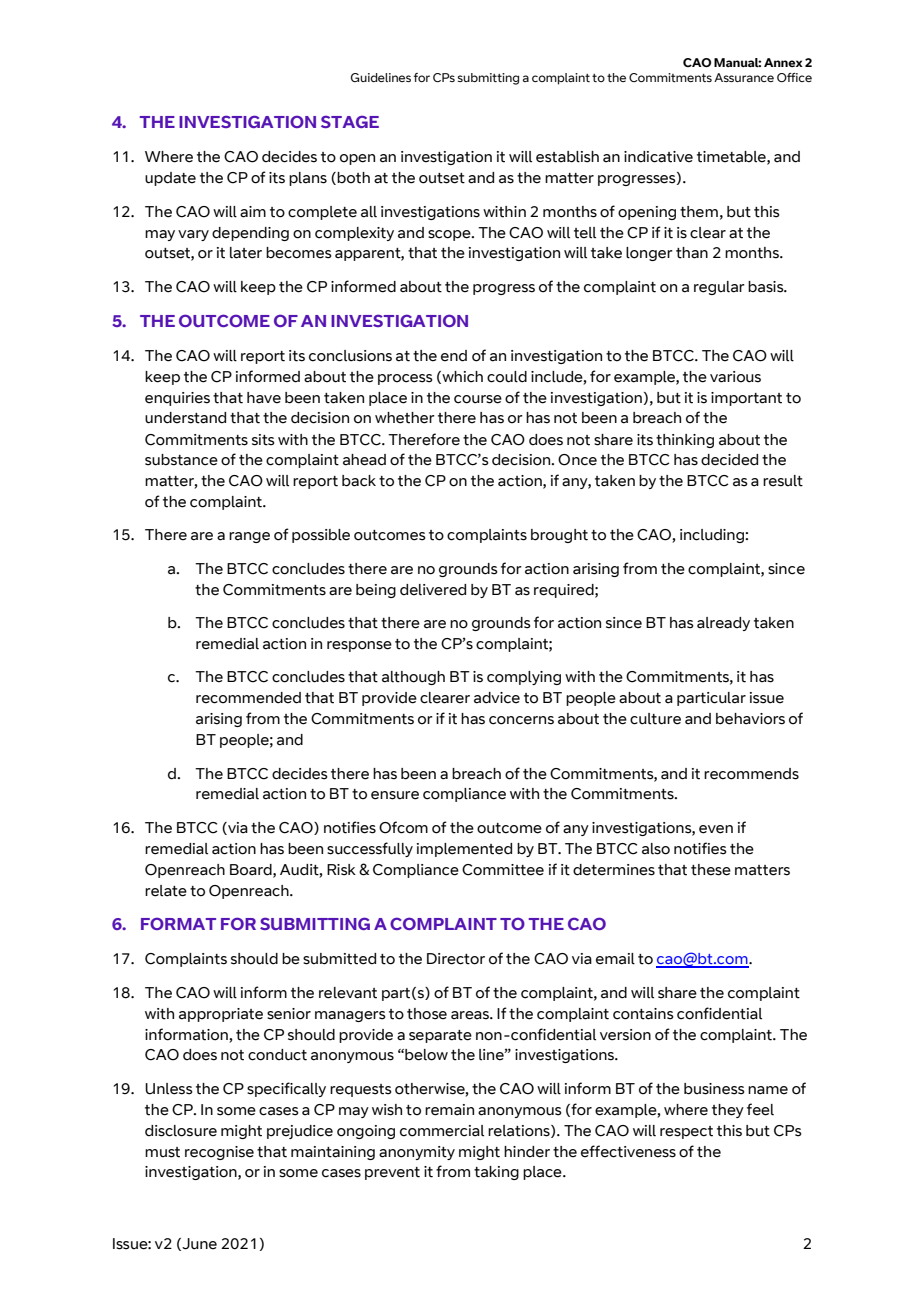 The image size is (924, 1308). I want to click on Committee, so click(503, 870).
